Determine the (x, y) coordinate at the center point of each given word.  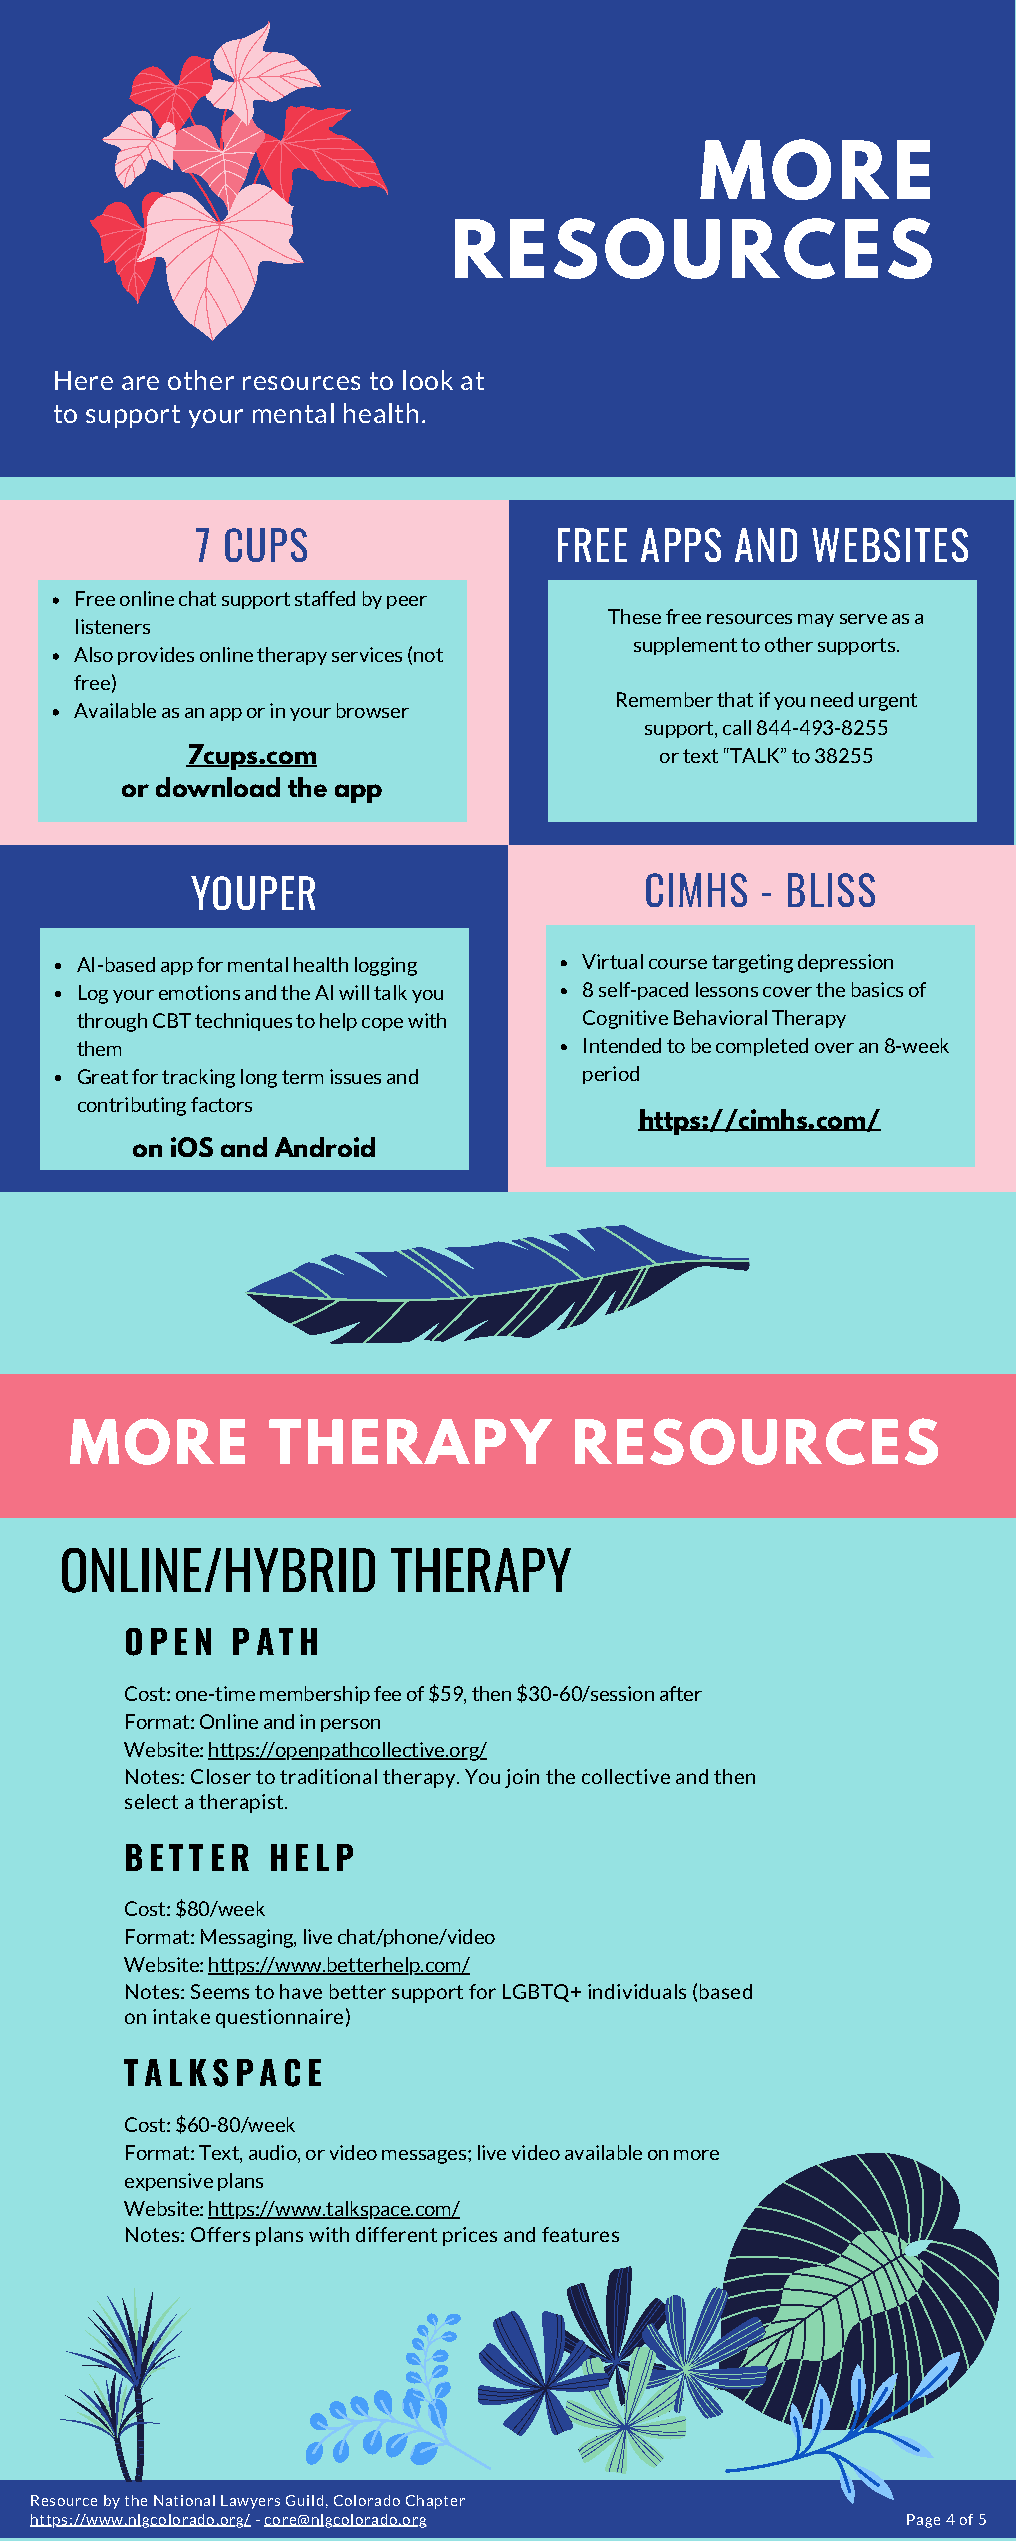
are (140, 383)
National (184, 2500)
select (151, 1801)
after (681, 1693)
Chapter (435, 2502)
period (611, 1075)
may (816, 620)
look (428, 380)
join (522, 1778)
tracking (198, 1078)
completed (762, 1047)
